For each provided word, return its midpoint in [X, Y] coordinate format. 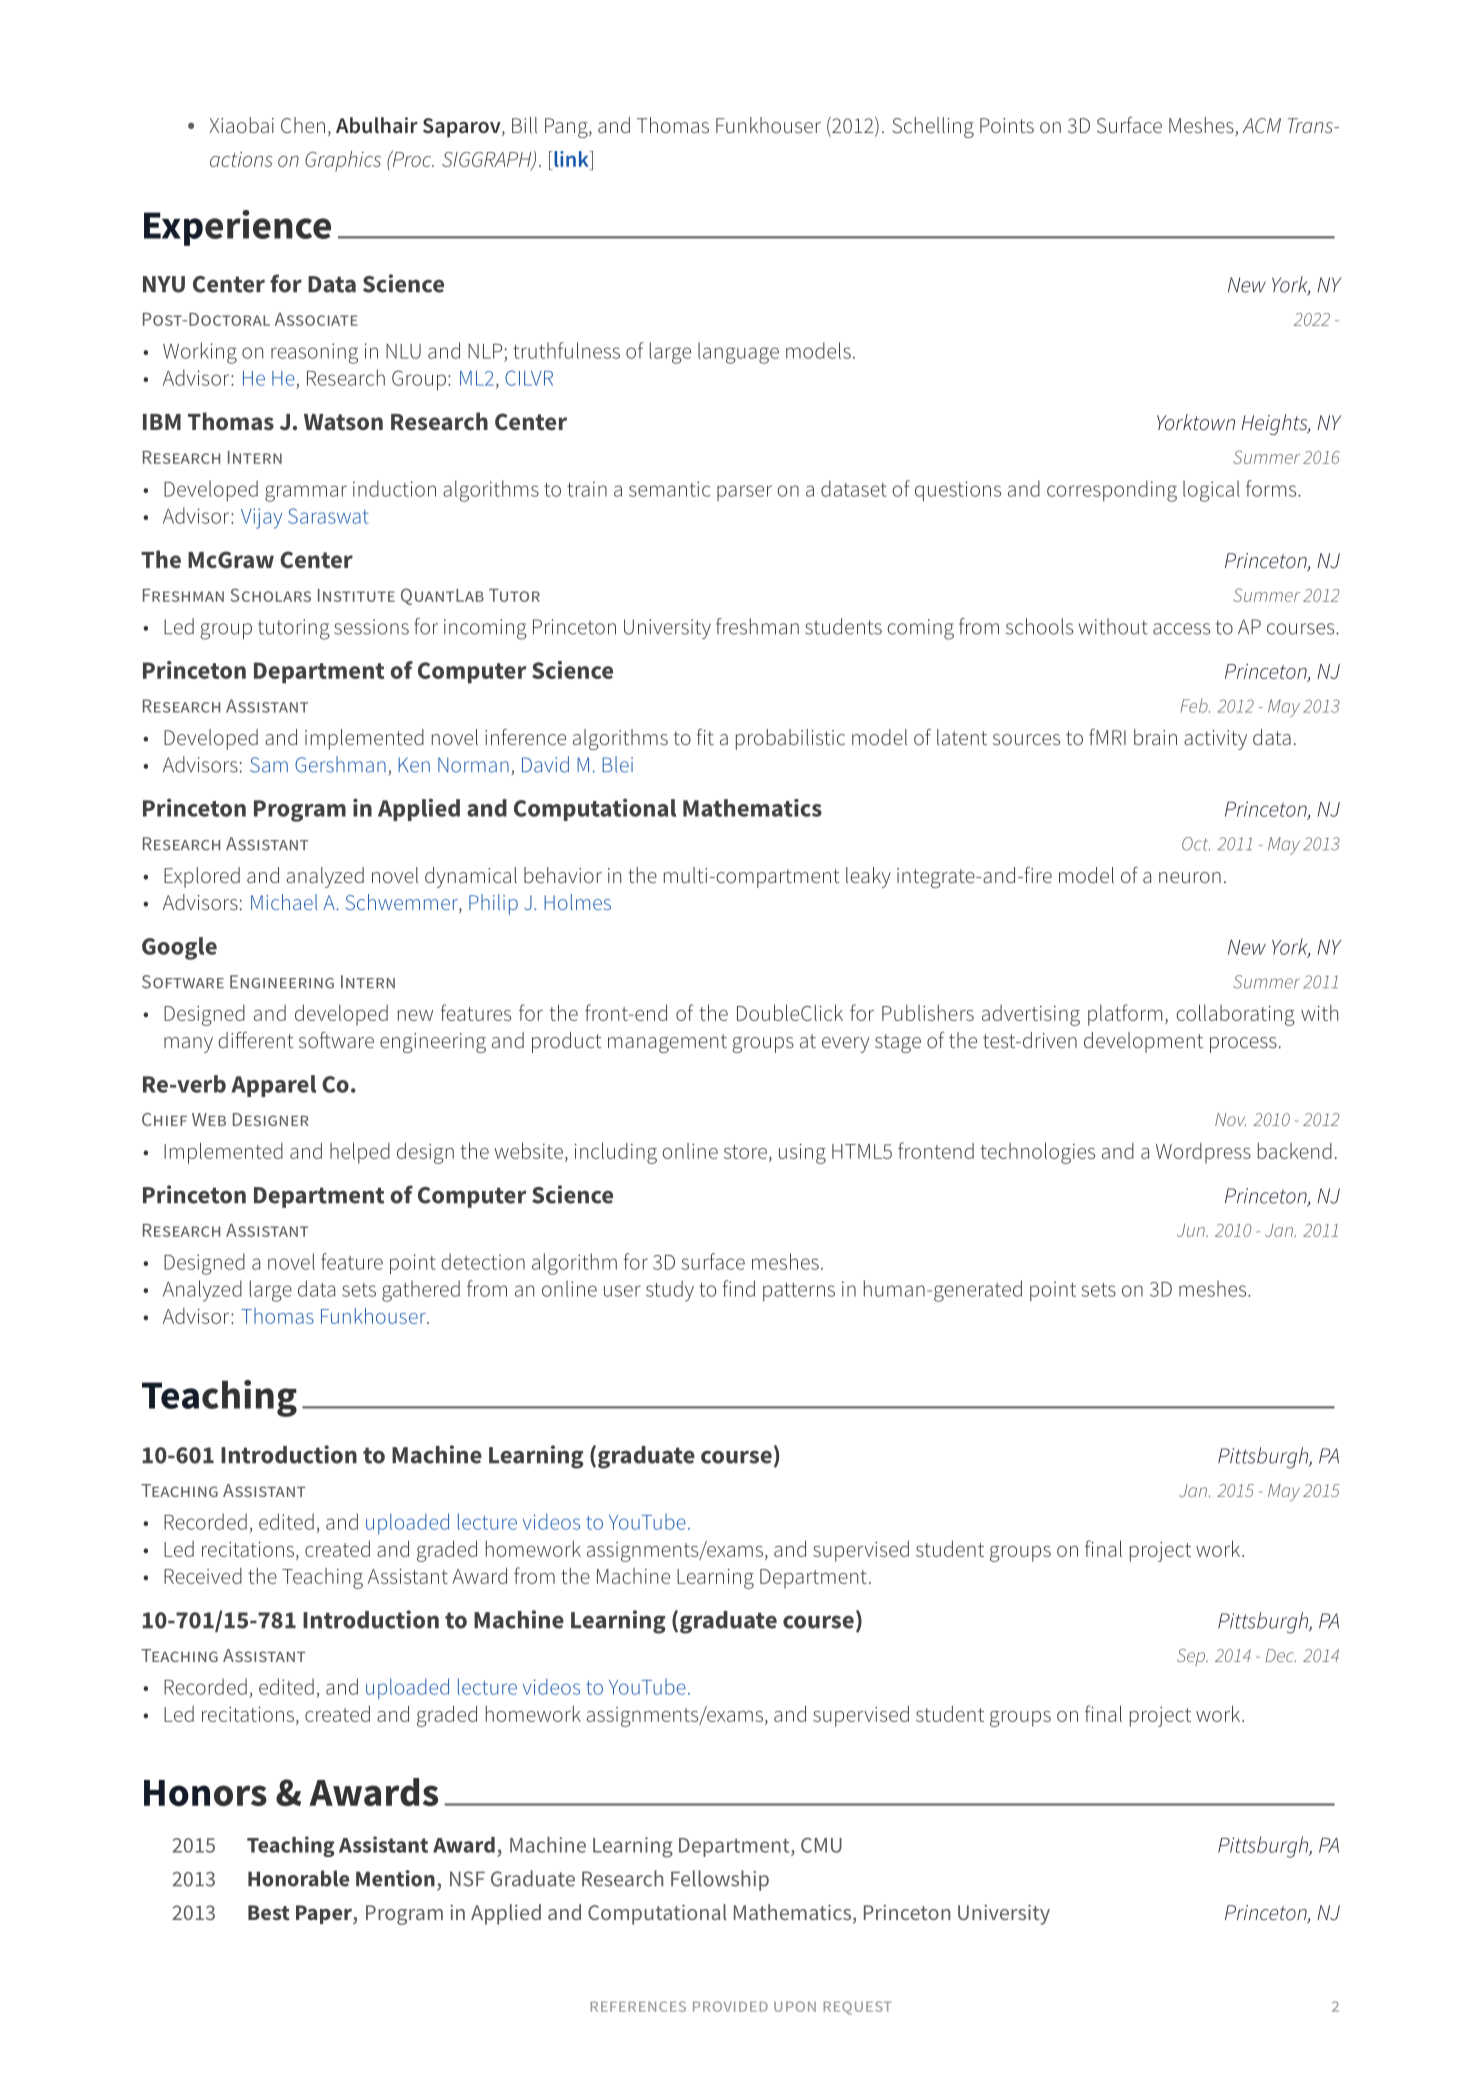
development [1143, 1042]
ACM [1261, 125]
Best [269, 1912]
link [571, 159]
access [1181, 629]
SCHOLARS [271, 595]
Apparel [273, 1086]
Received [203, 1576]
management [667, 1043]
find [739, 1288]
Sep [1192, 1657]
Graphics [343, 161]
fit [705, 737]
